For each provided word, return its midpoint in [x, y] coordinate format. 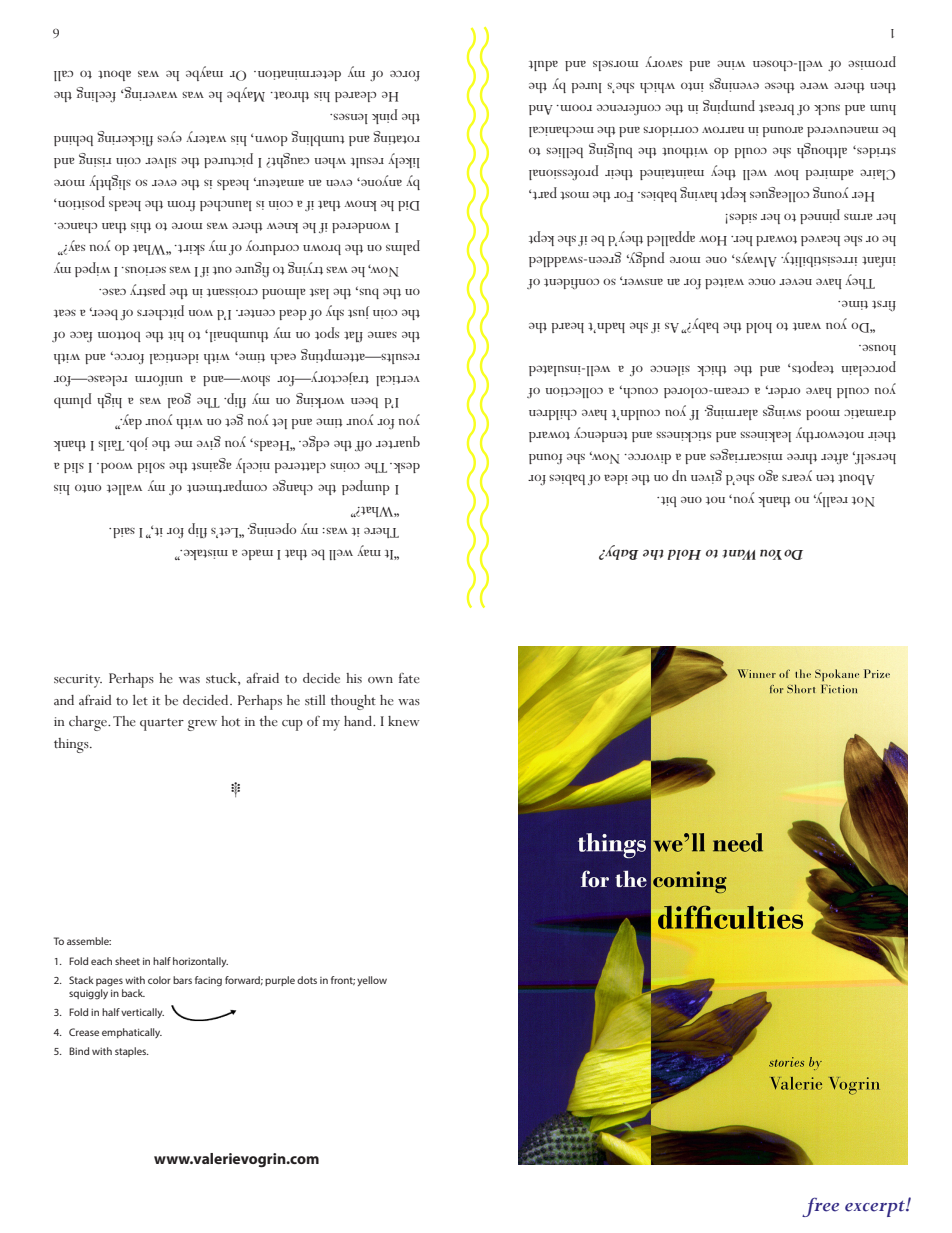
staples [132, 1052]
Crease [84, 1032]
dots [307, 980]
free [820, 1207]
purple [280, 981]
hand [359, 721]
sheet [127, 961]
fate [409, 678]
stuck [222, 678]
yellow [372, 981]
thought [353, 702]
